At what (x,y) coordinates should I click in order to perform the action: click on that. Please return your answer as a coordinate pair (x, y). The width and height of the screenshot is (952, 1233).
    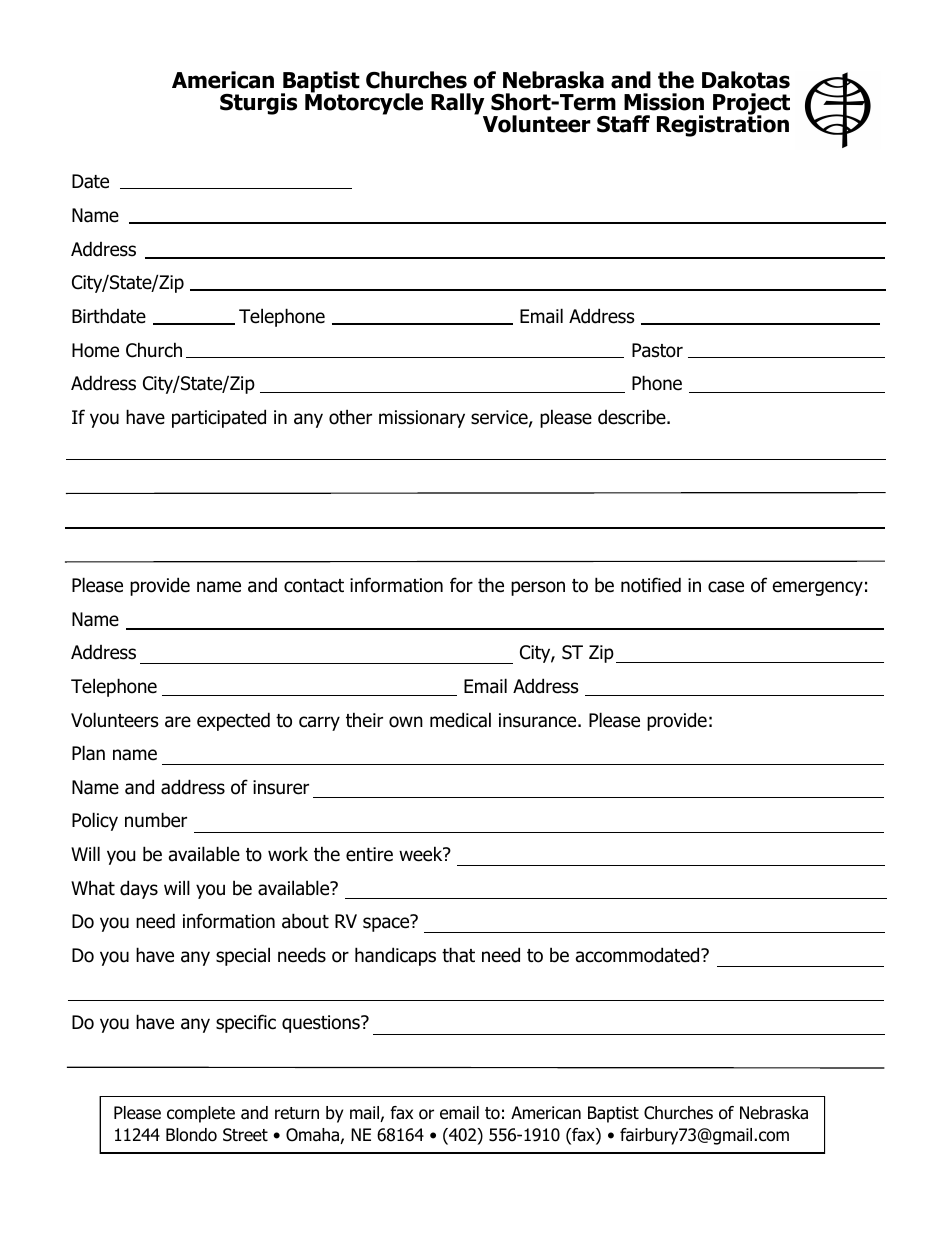
    Looking at the image, I should click on (458, 955).
